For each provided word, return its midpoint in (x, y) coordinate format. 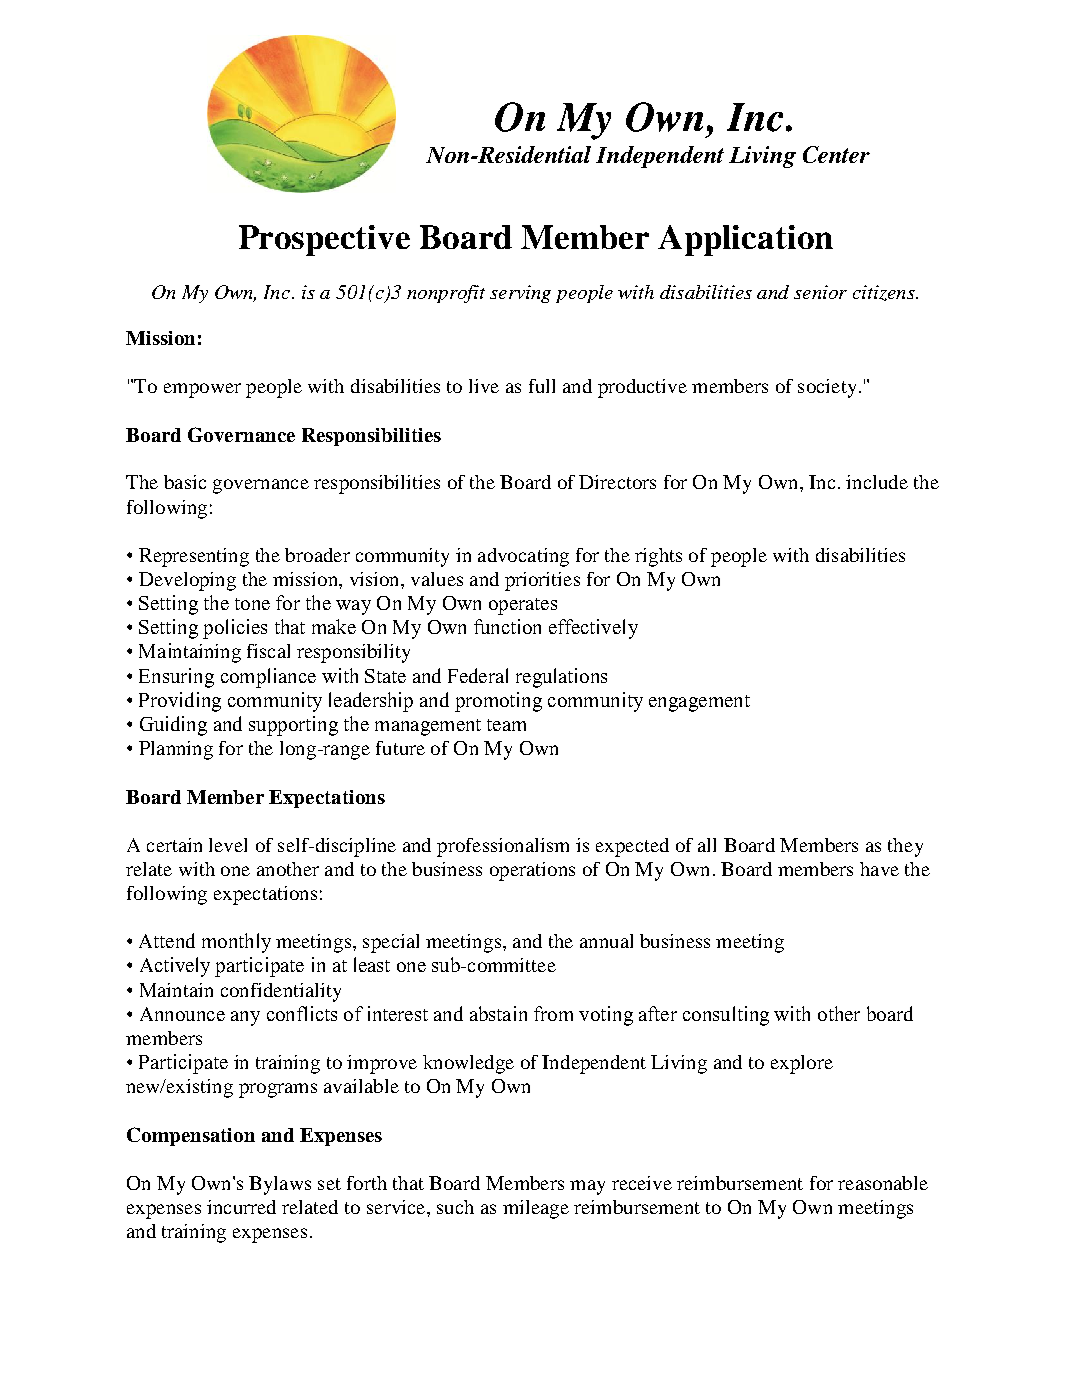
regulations (561, 678)
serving (520, 294)
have (879, 869)
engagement (699, 703)
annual (606, 941)
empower (202, 390)
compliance (268, 678)
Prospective (324, 240)
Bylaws (280, 1185)
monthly (236, 943)
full (542, 386)
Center (836, 154)
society (827, 388)
